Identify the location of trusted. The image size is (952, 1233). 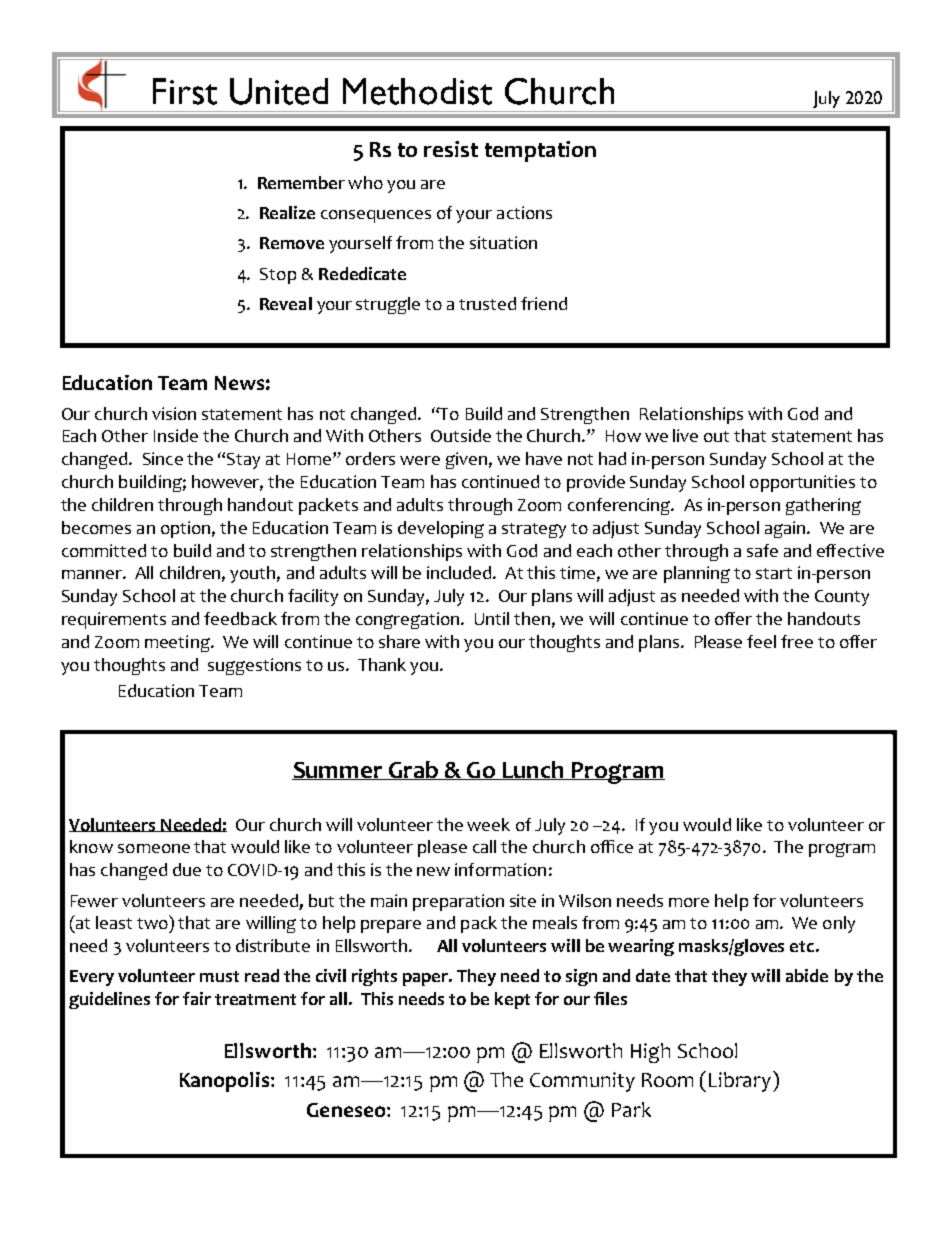
(487, 303).
